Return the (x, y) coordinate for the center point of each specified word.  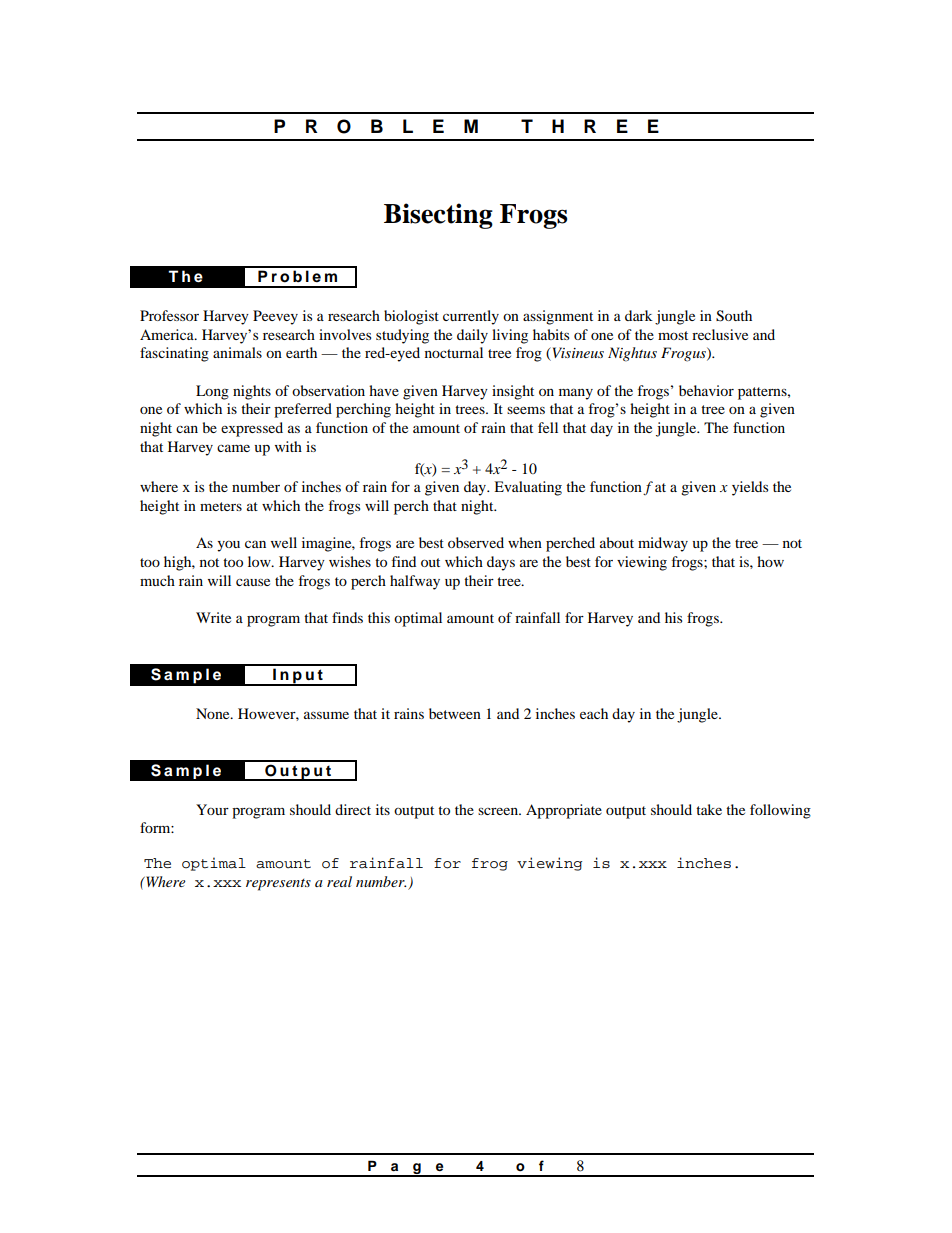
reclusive (720, 334)
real (339, 881)
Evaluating (528, 488)
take (709, 809)
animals (237, 352)
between (455, 713)
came (233, 448)
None (214, 713)
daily (472, 336)
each (594, 713)
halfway (415, 582)
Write (213, 617)
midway (663, 544)
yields (750, 488)
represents (278, 885)
